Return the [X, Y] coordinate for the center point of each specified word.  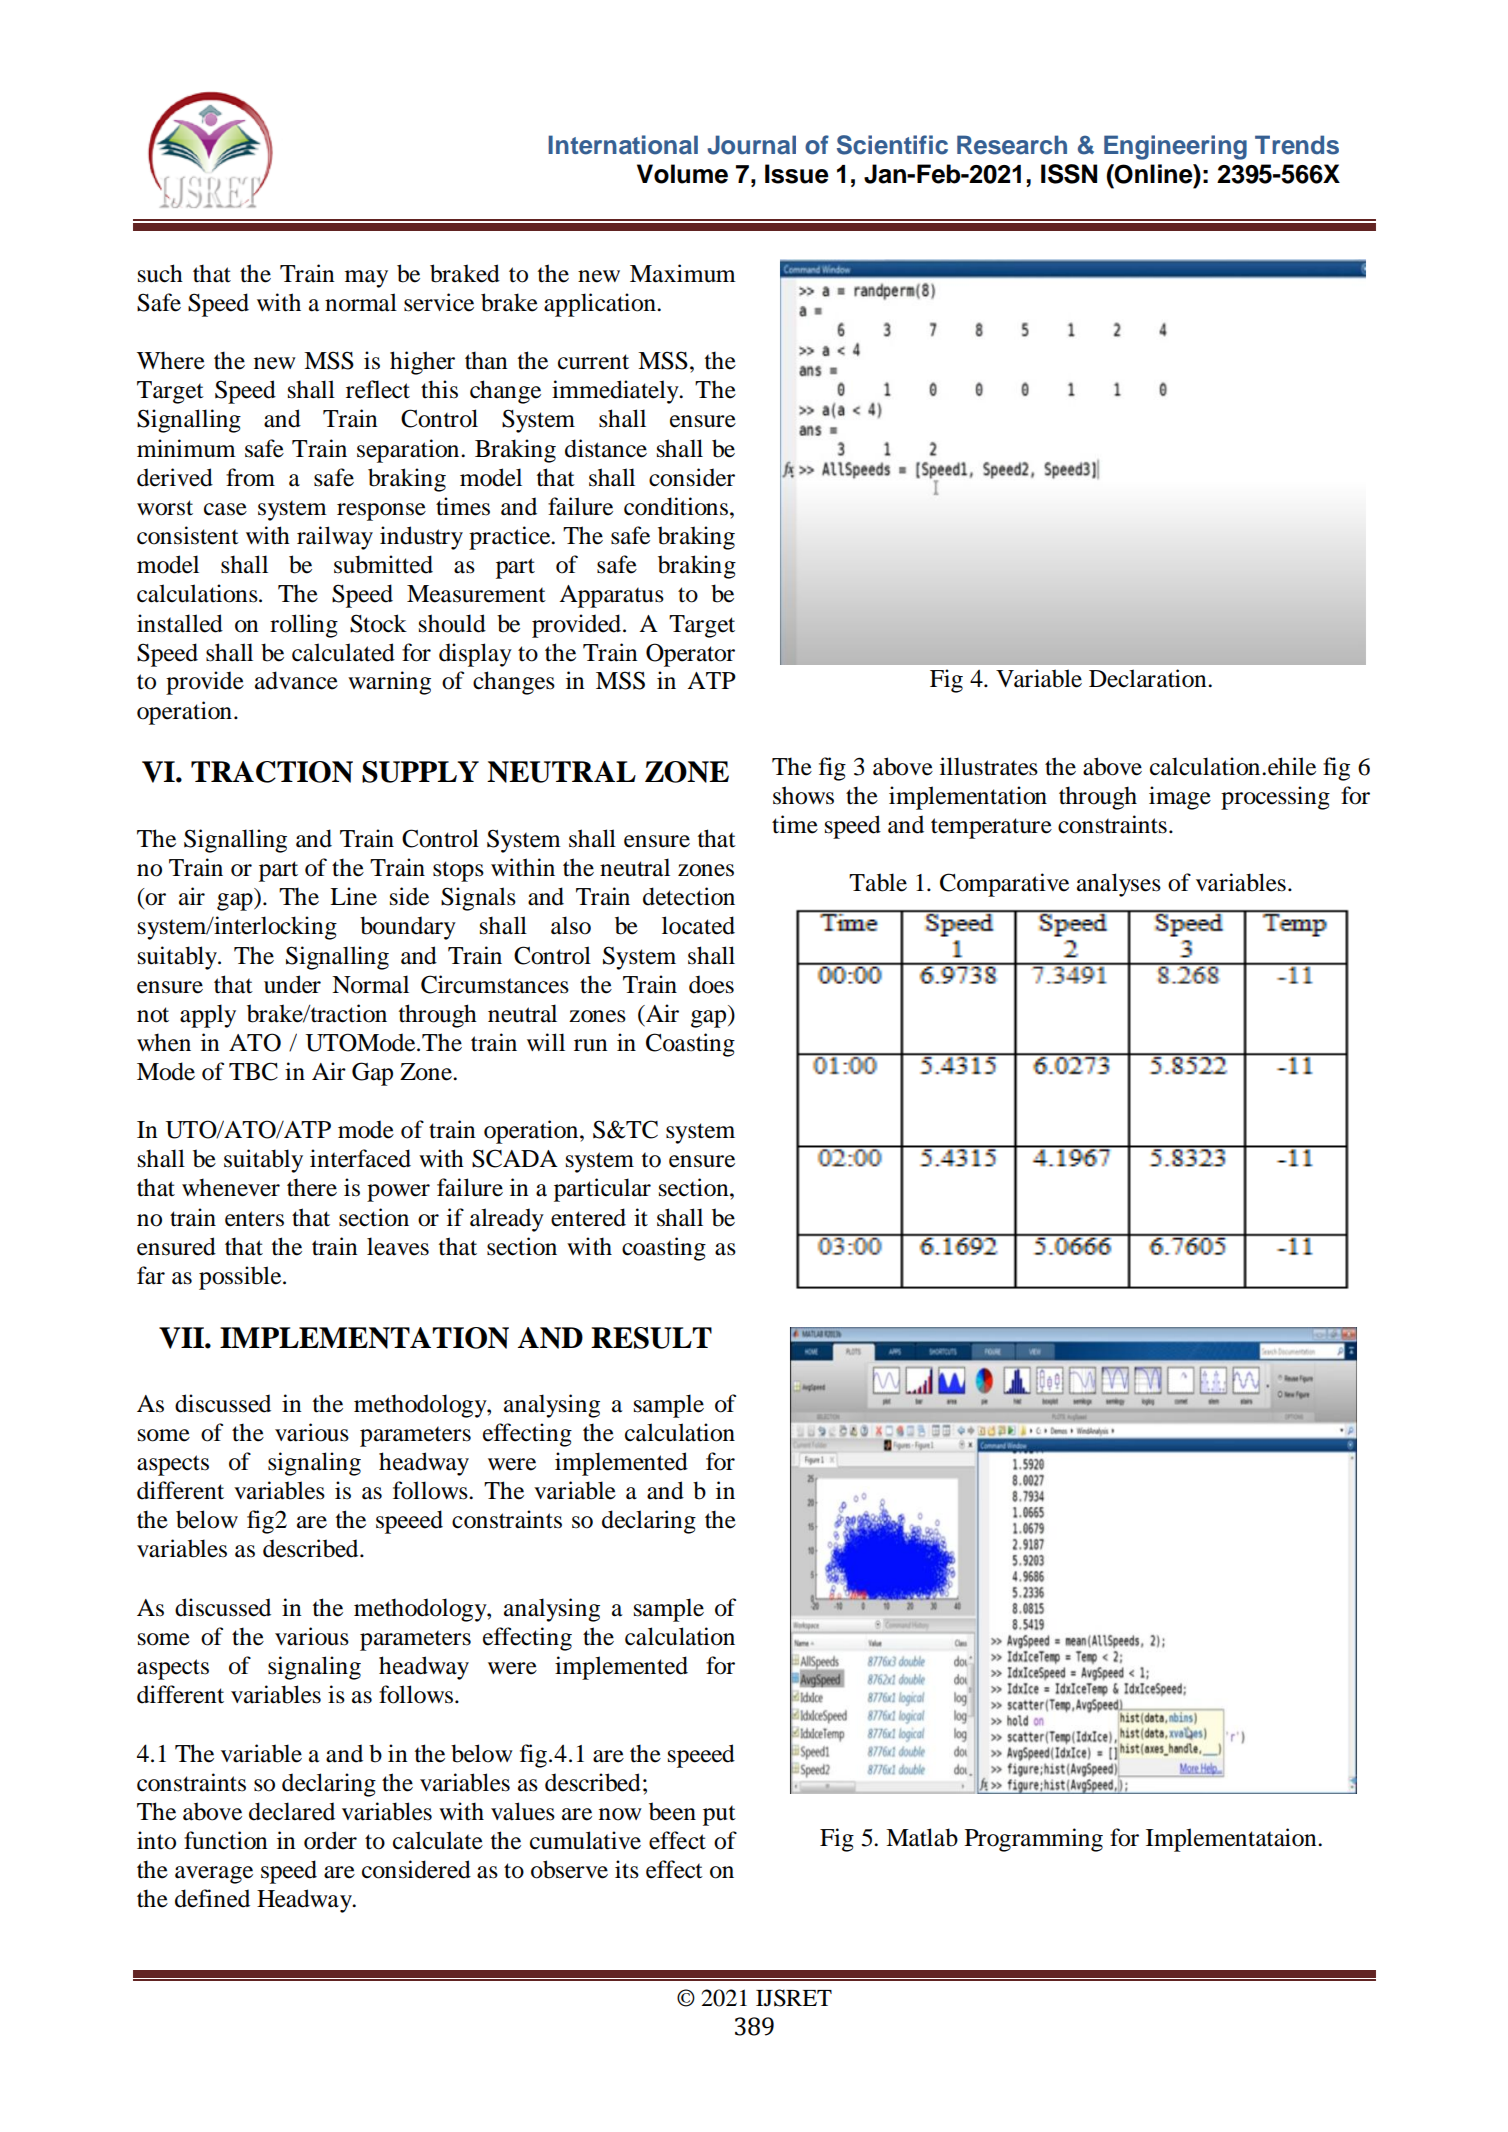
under [292, 984]
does [711, 984]
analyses [1119, 885]
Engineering [1175, 147]
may [366, 279]
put [719, 1815]
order [330, 1840]
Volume [682, 174]
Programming [1034, 1840]
